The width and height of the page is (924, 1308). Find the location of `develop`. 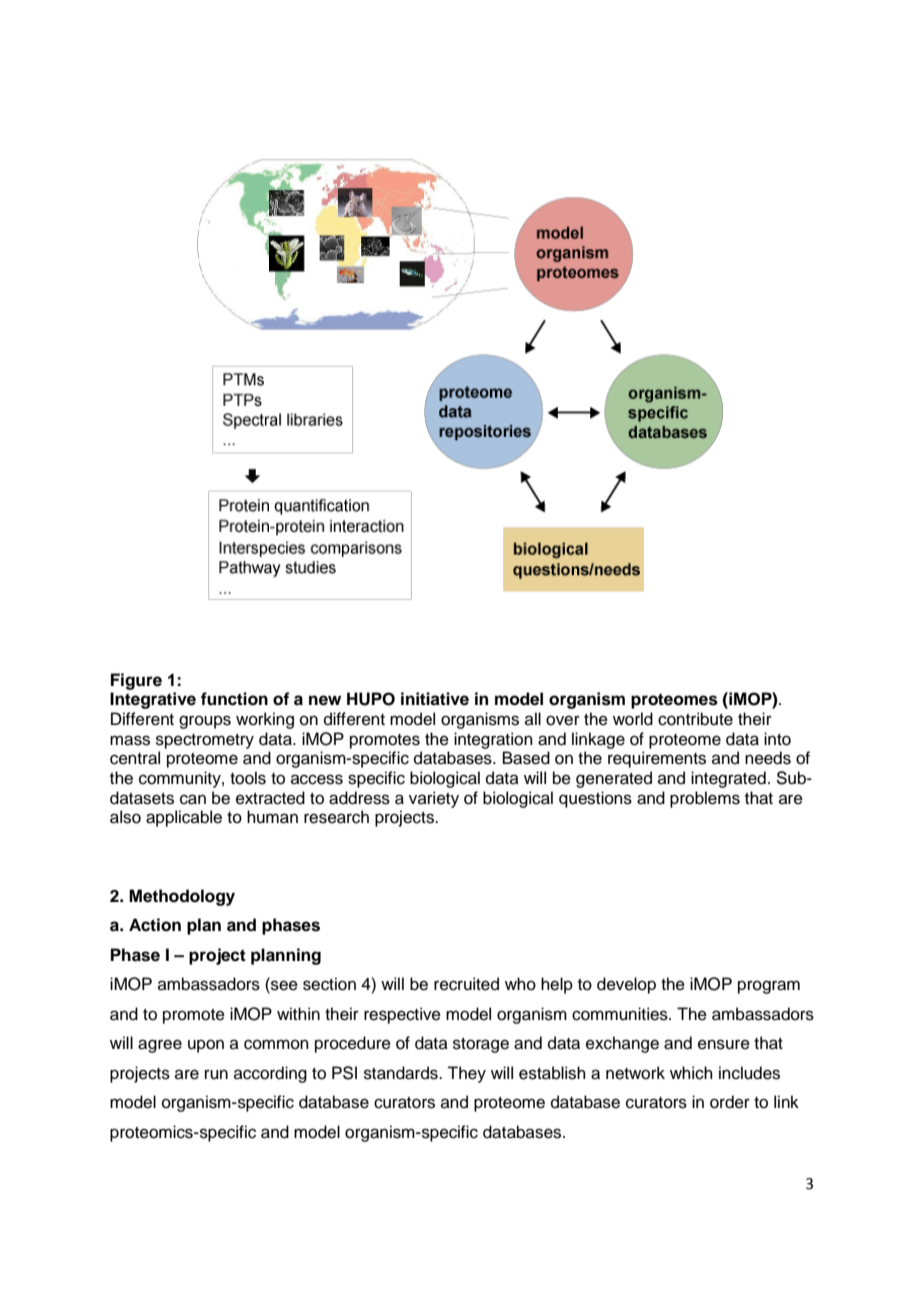

develop is located at coordinates (626, 985).
